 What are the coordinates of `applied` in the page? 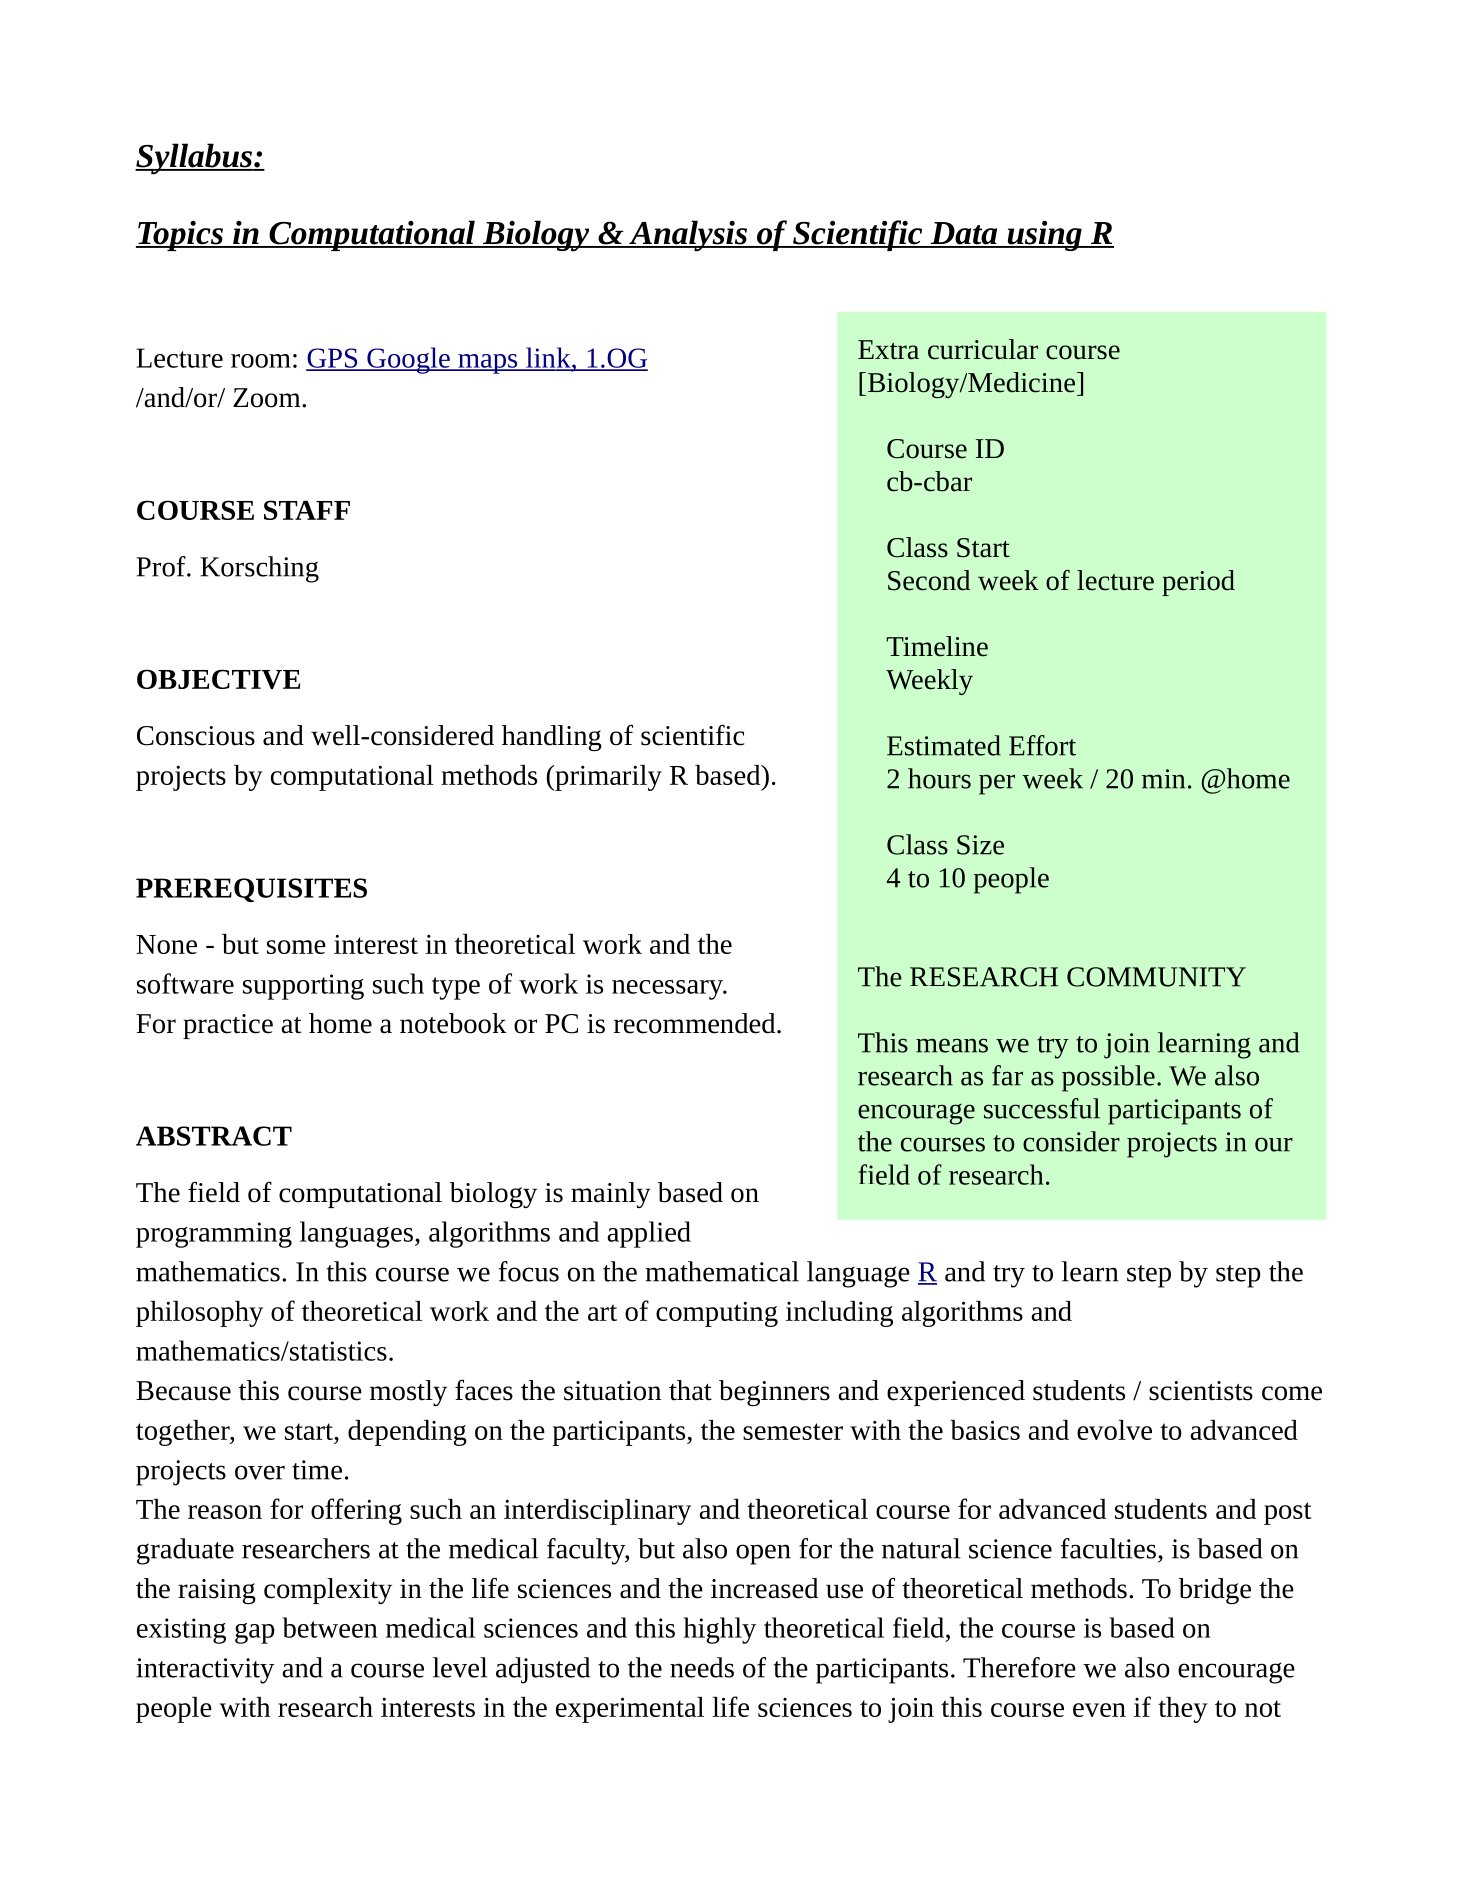 It's located at (649, 1234).
